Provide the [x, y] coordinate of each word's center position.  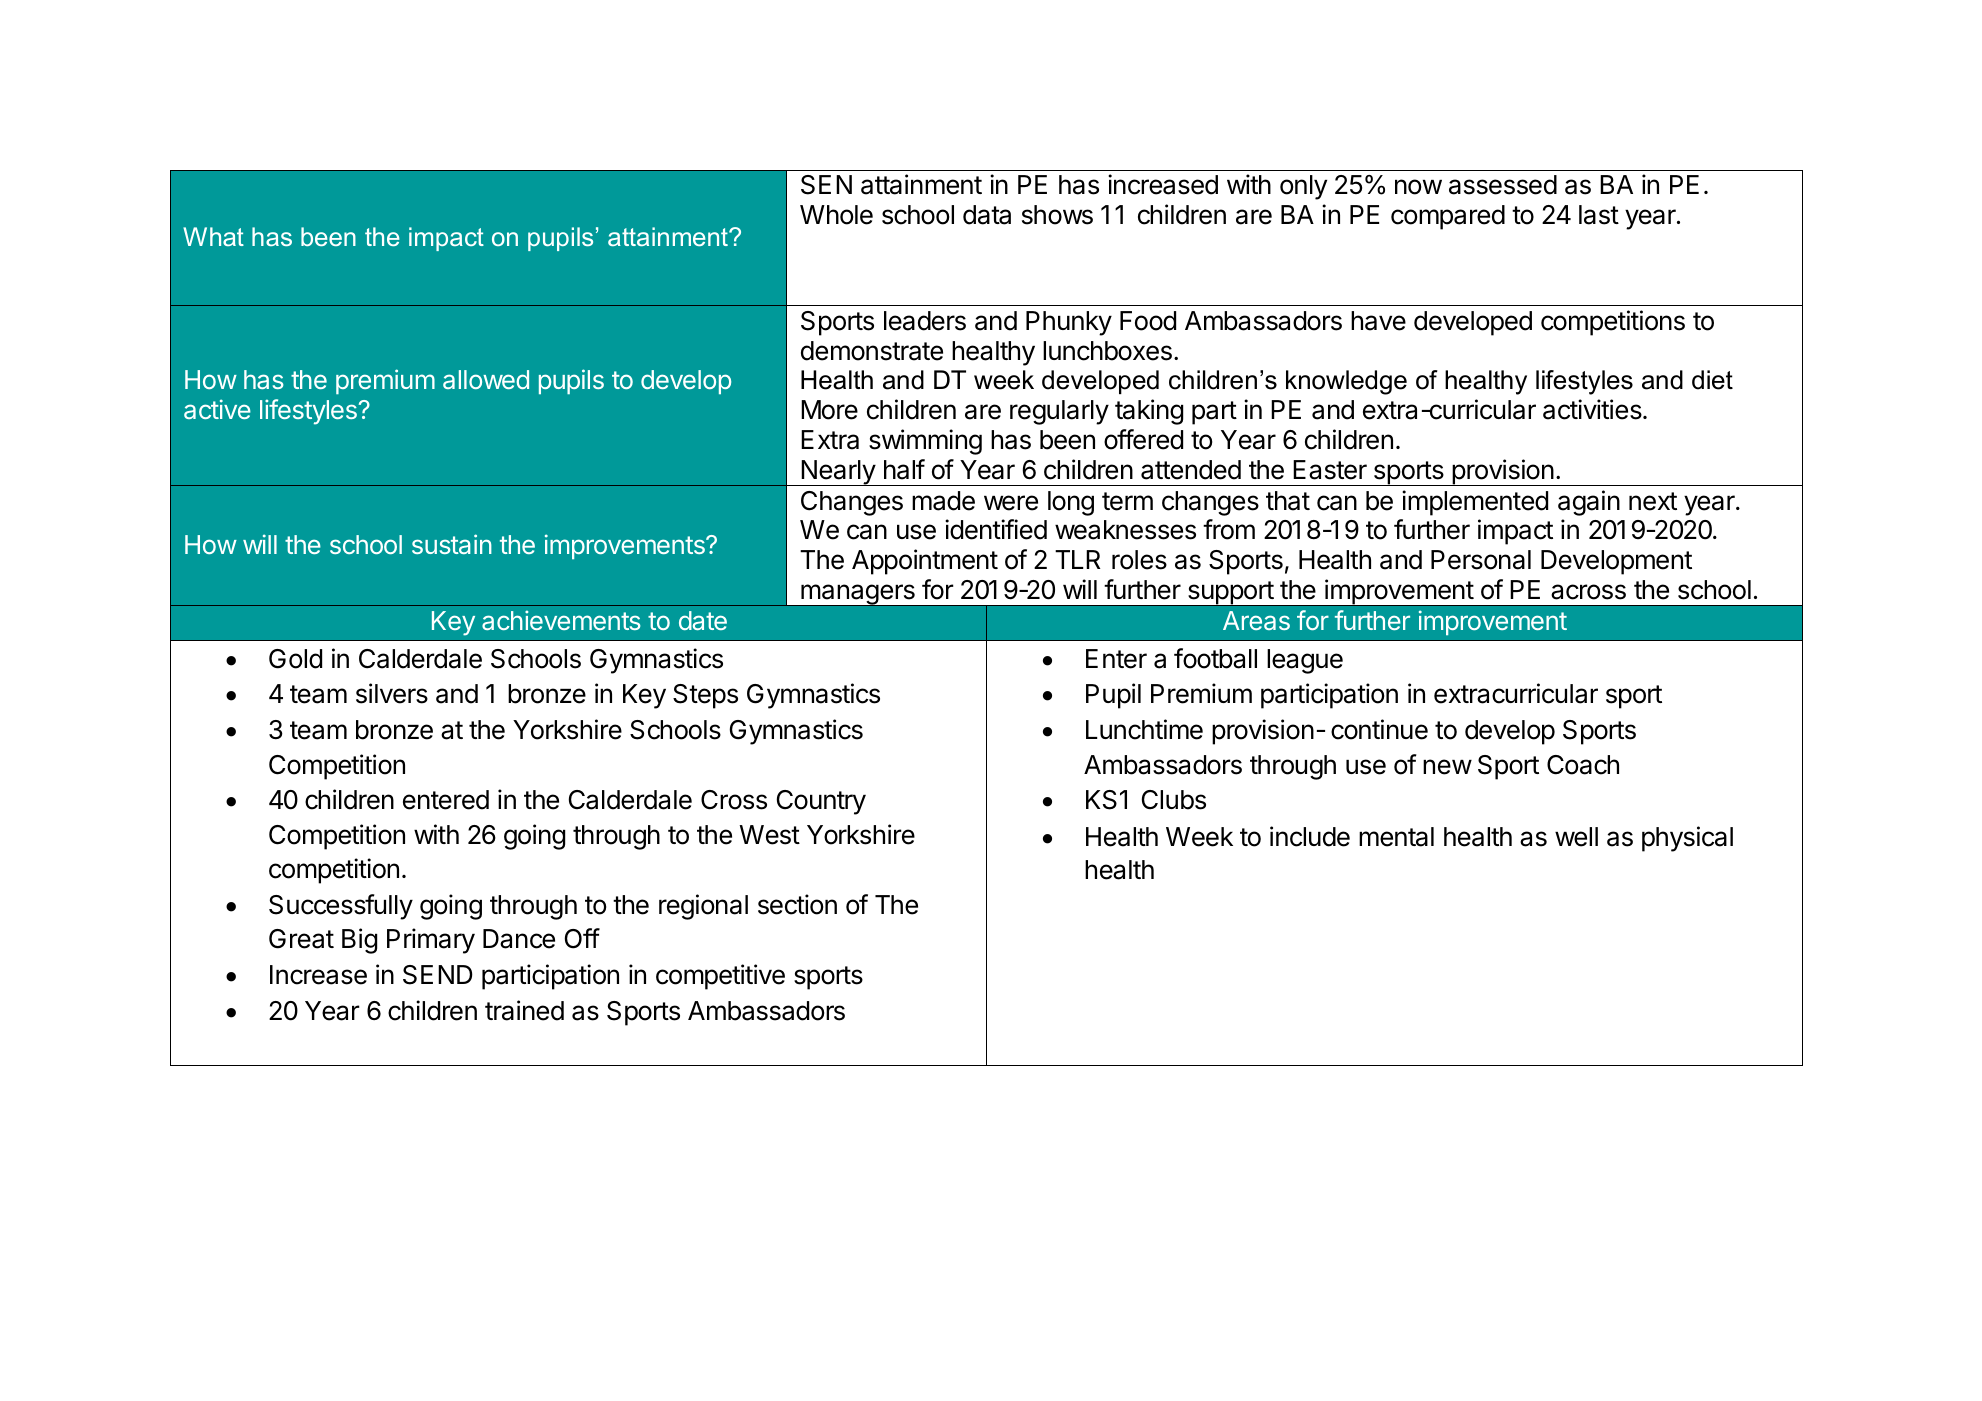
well [1576, 837]
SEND [438, 975]
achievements [561, 620]
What [213, 236]
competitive [720, 977]
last [1599, 215]
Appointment [925, 562]
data [987, 215]
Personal [1481, 560]
